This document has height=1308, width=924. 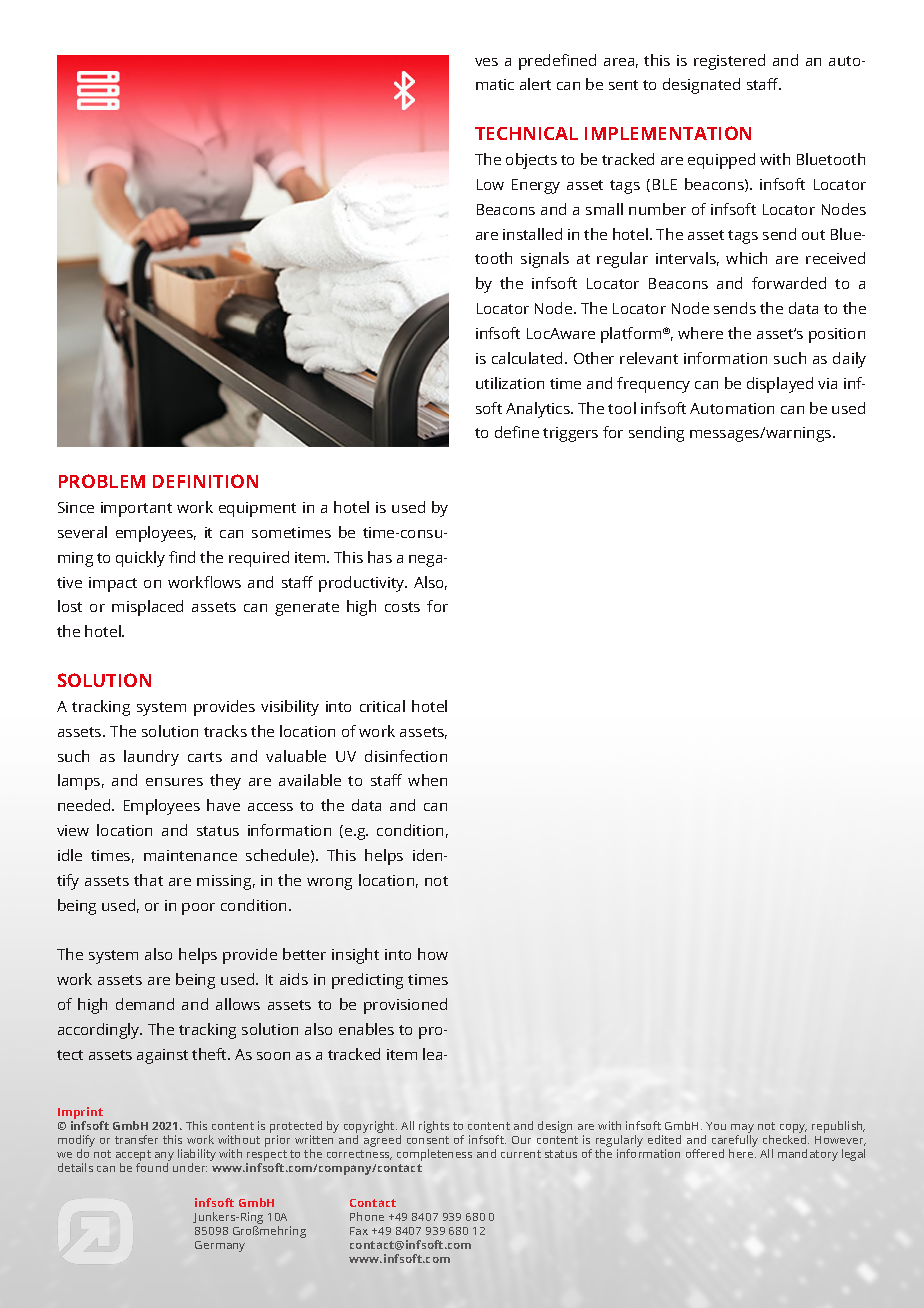 I want to click on DEFINITION, so click(x=205, y=481).
